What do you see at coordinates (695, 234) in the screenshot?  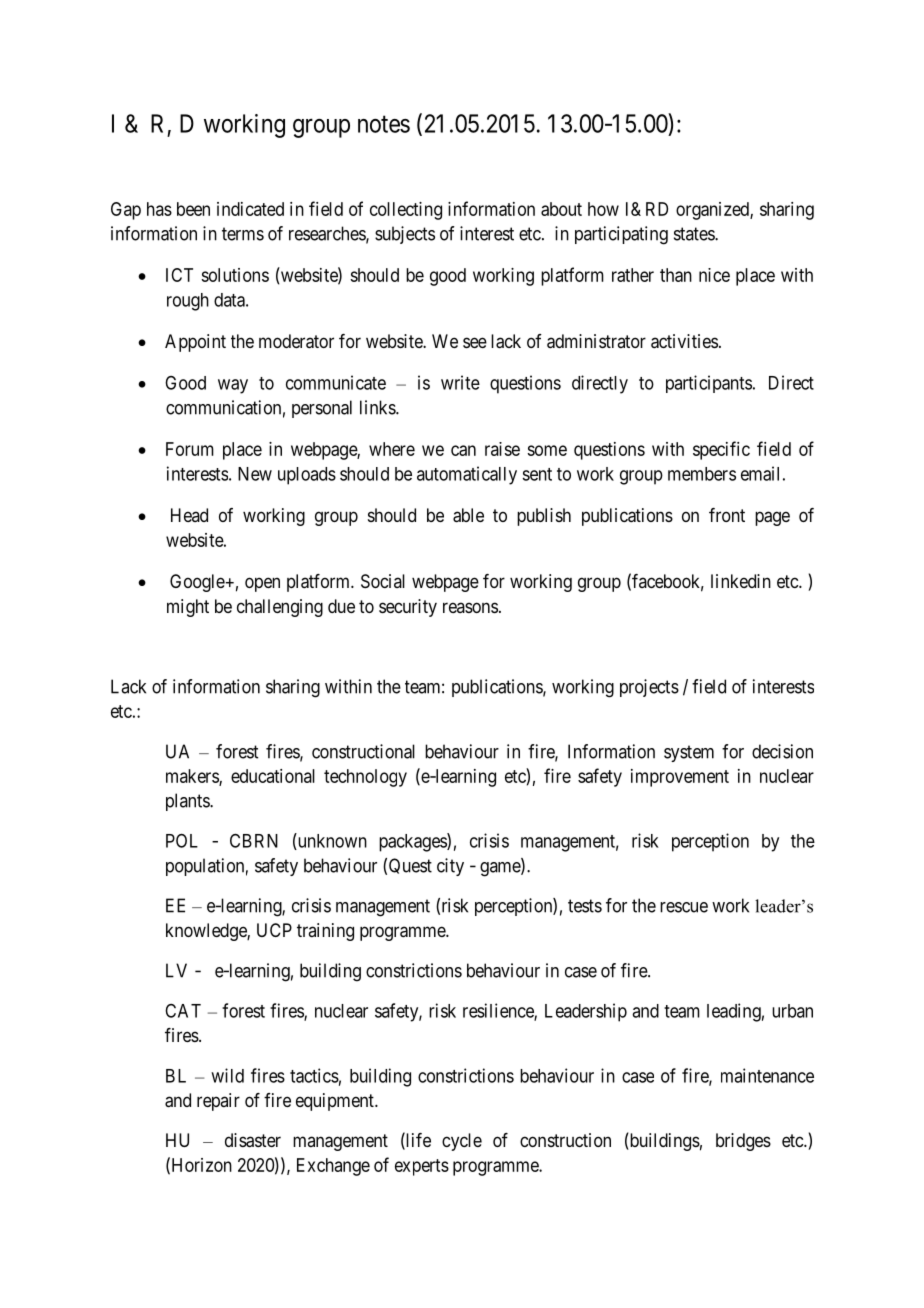 I see `states` at bounding box center [695, 234].
